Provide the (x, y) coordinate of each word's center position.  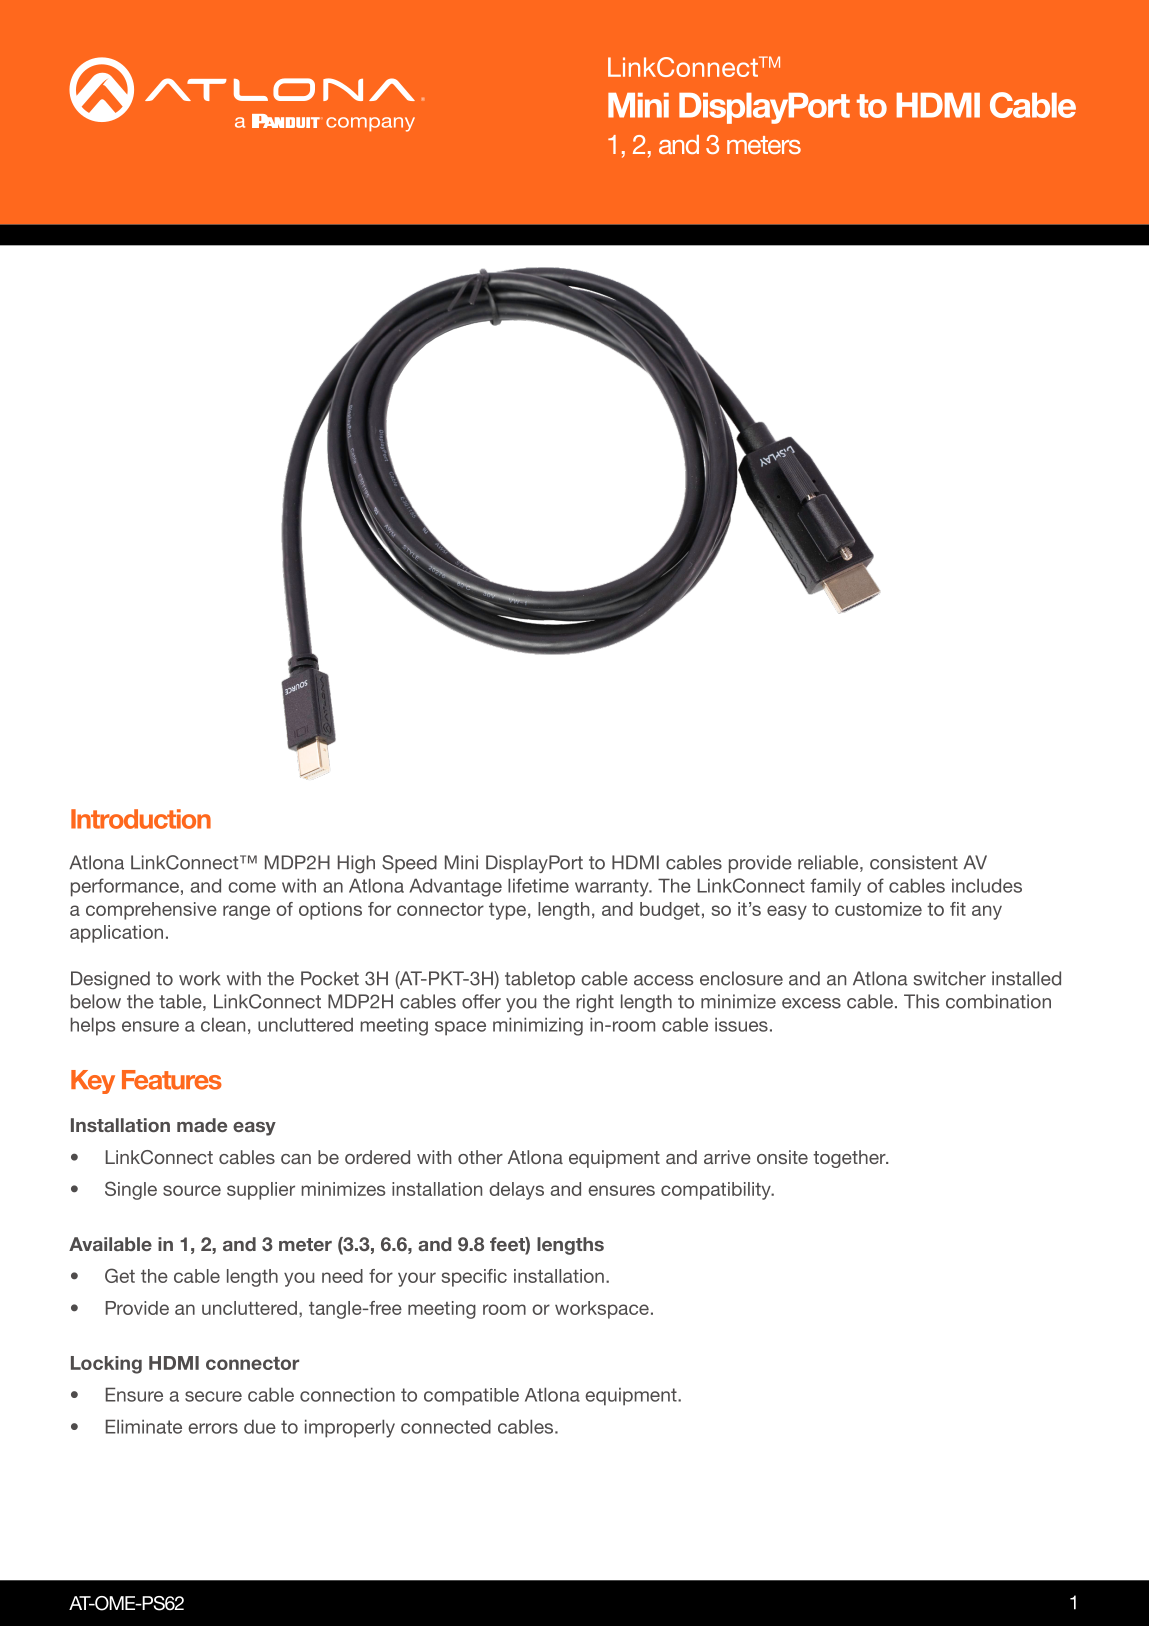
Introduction (141, 819)
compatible (471, 1397)
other (480, 1157)
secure (213, 1396)
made (202, 1125)
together (850, 1159)
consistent (914, 862)
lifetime (538, 885)
